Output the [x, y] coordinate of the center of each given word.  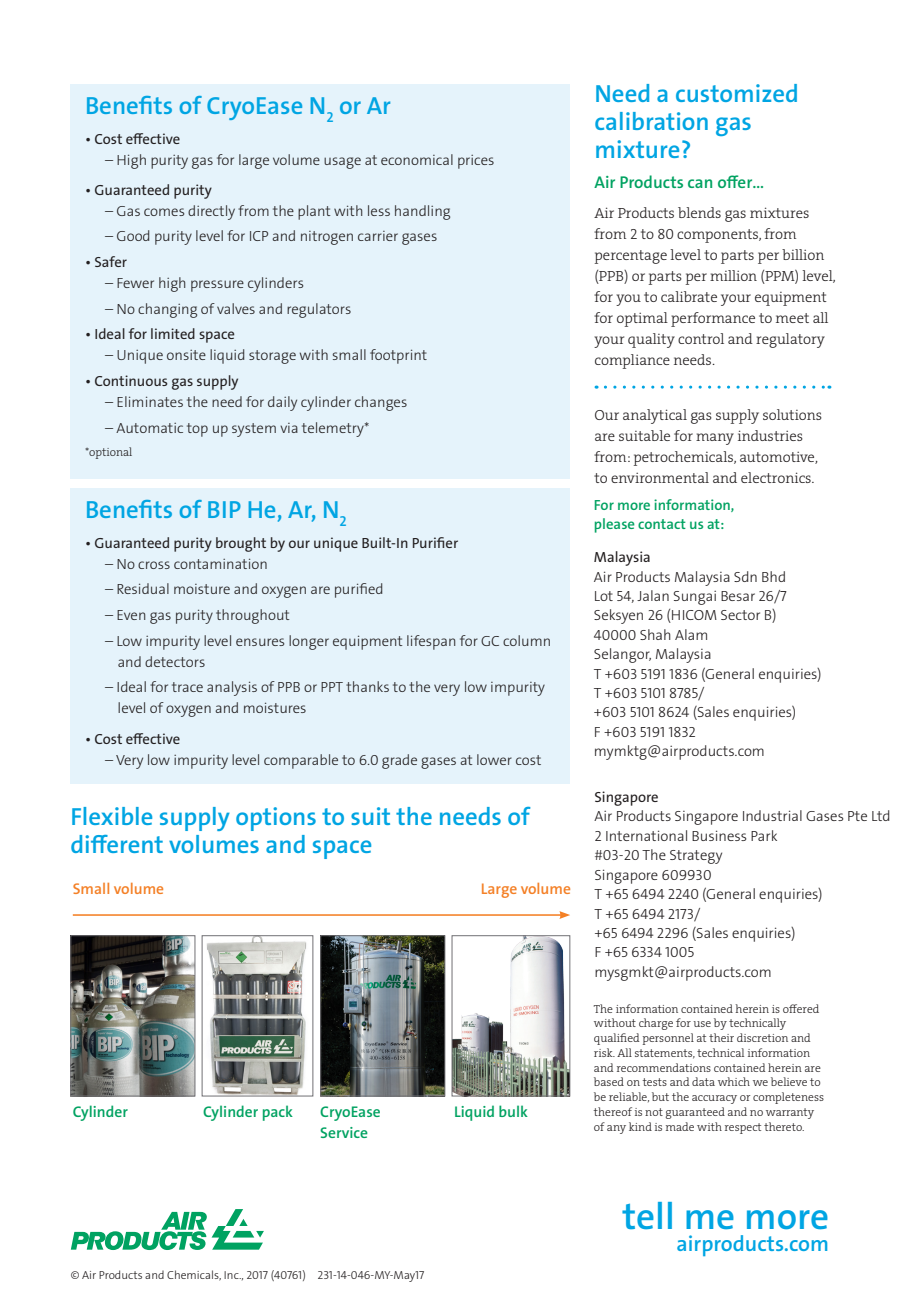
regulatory [790, 340]
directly [211, 212]
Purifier [435, 542]
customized [736, 93]
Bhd [773, 576]
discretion [762, 1037]
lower [494, 759]
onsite [186, 355]
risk [604, 1052]
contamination [220, 563]
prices [476, 162]
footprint [398, 356]
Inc [232, 1275]
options [276, 819]
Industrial [772, 815]
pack [278, 1113]
